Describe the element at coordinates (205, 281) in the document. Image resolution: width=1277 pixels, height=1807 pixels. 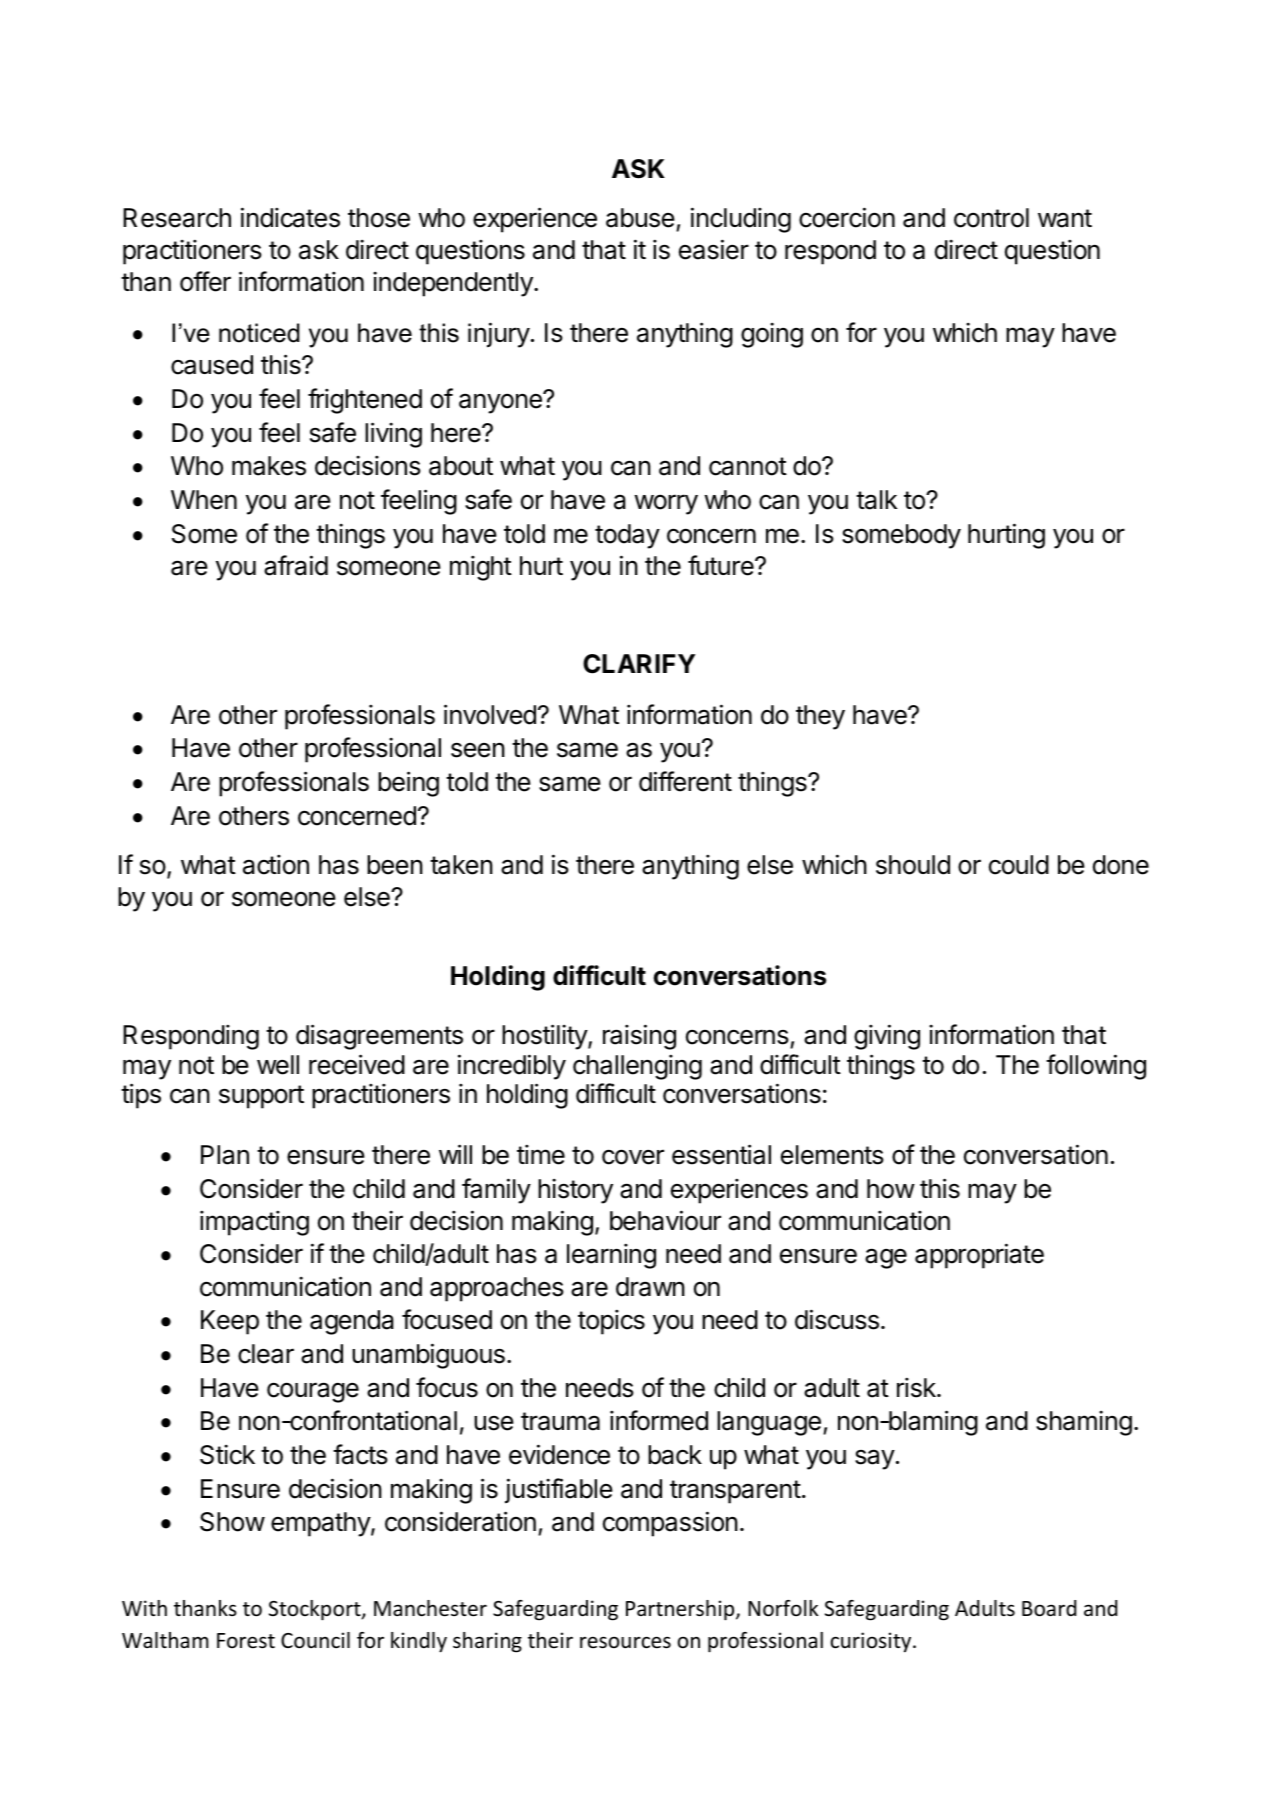
I see `offer` at that location.
